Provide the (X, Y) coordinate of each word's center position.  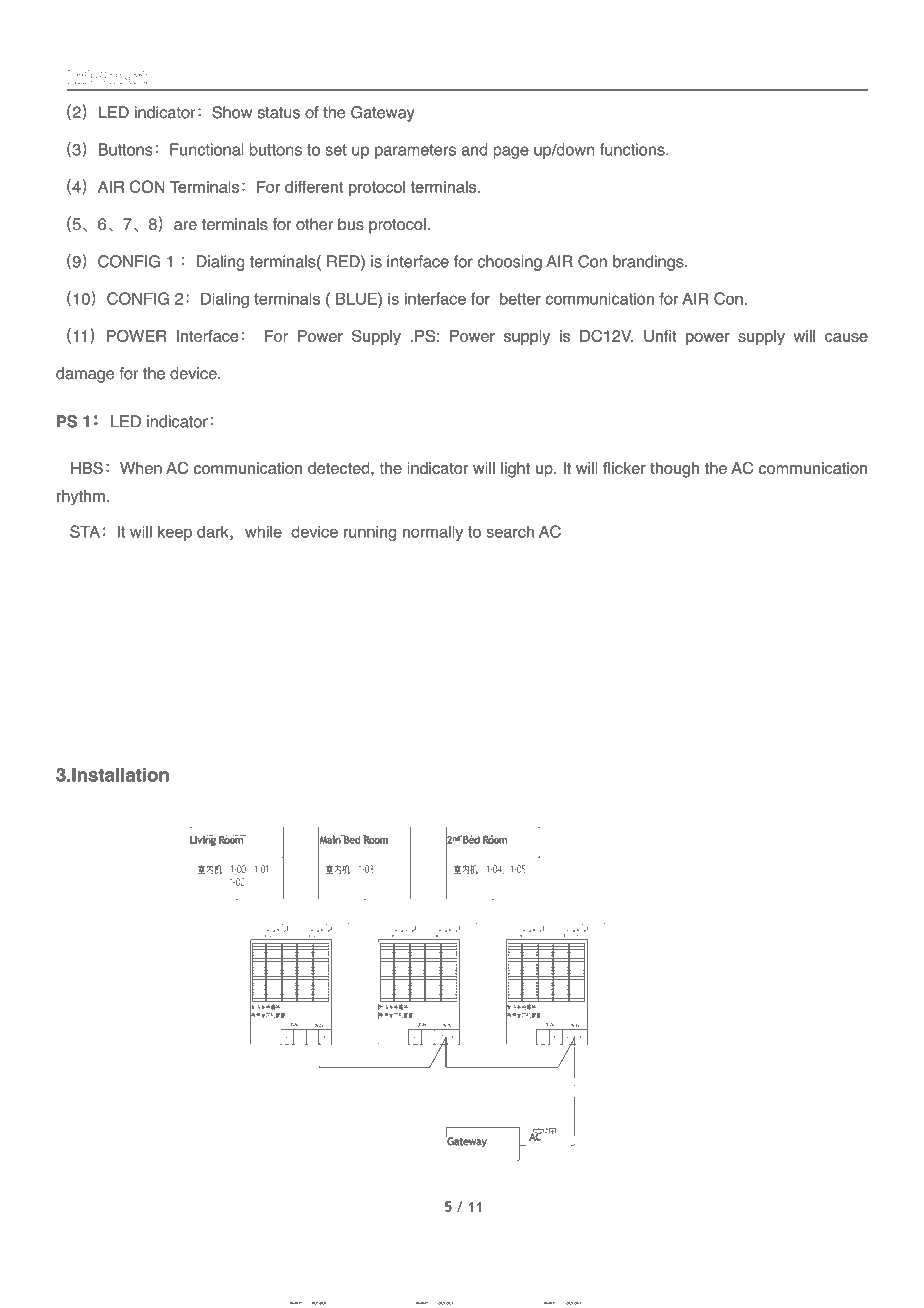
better (520, 298)
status (278, 113)
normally (433, 533)
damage (85, 375)
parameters (415, 151)
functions (633, 149)
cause (846, 337)
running (370, 533)
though (674, 470)
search (510, 531)
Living (203, 840)
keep (175, 533)
